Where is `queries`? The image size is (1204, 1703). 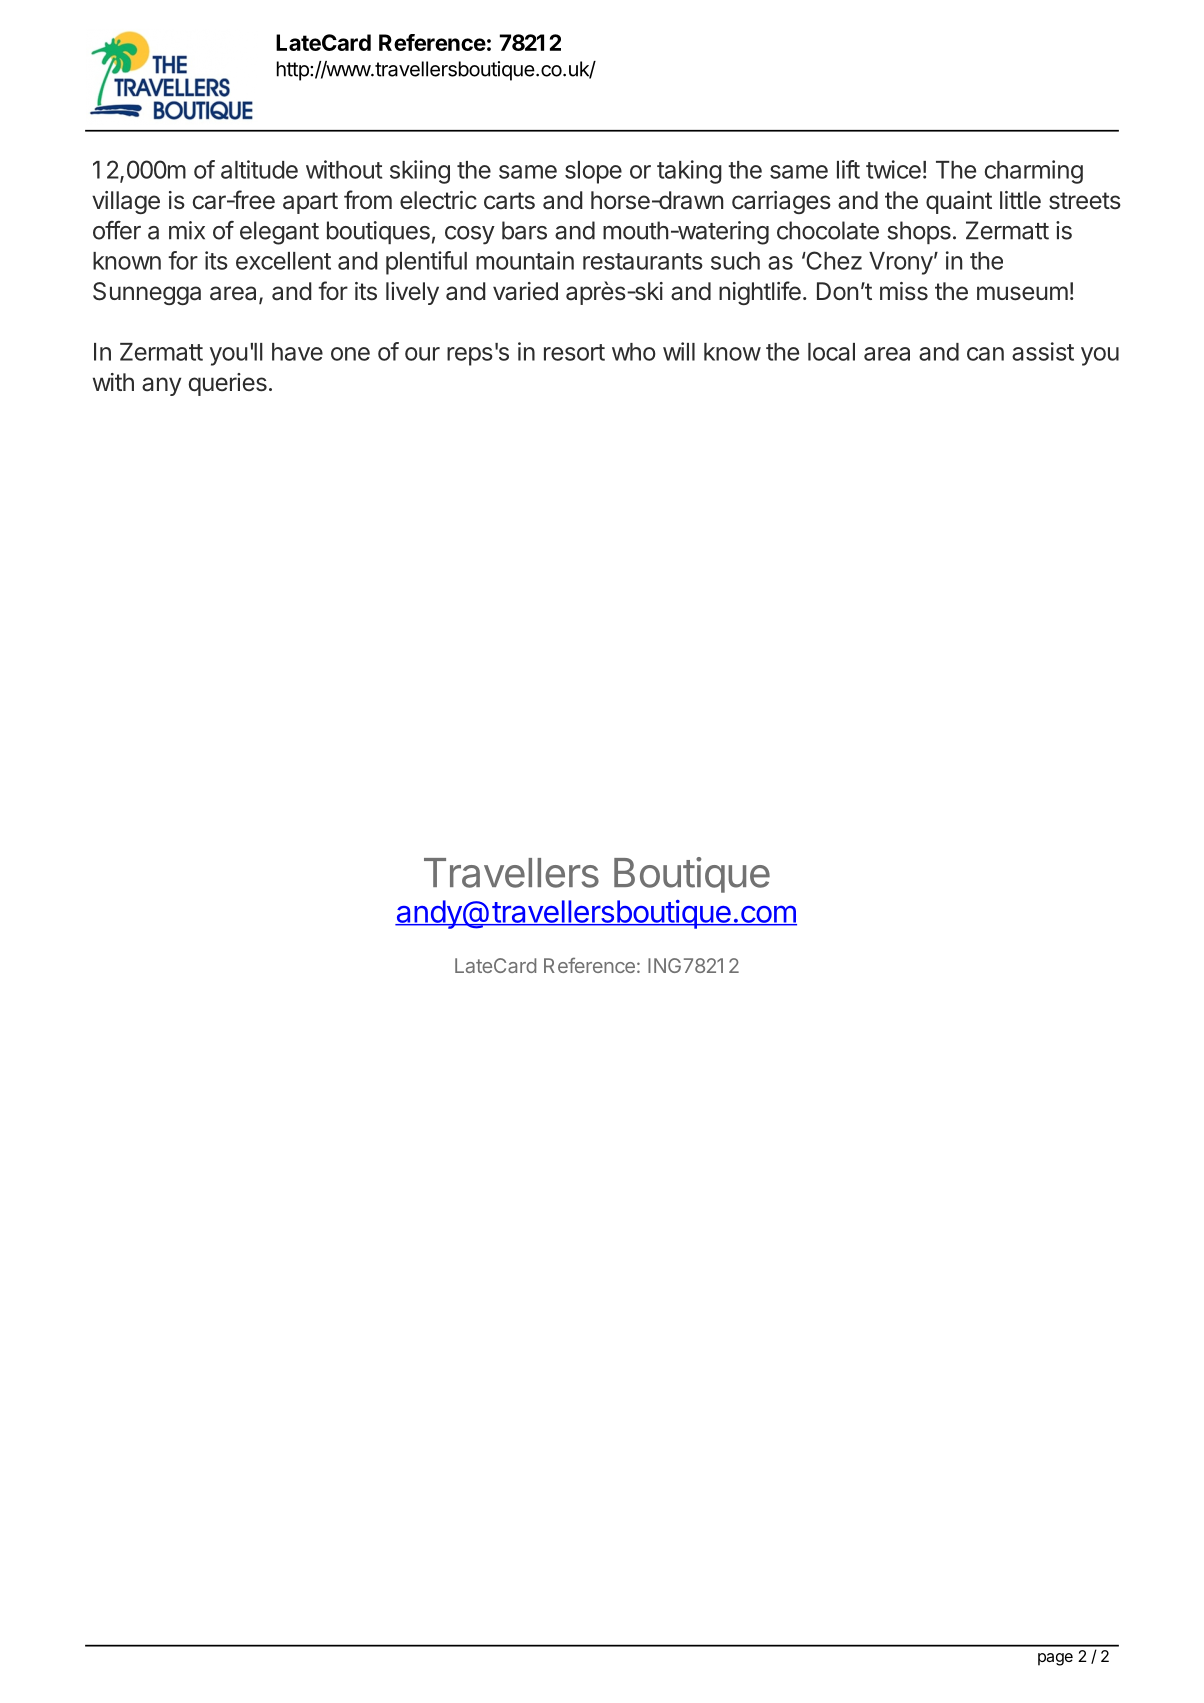
queries is located at coordinates (228, 384).
